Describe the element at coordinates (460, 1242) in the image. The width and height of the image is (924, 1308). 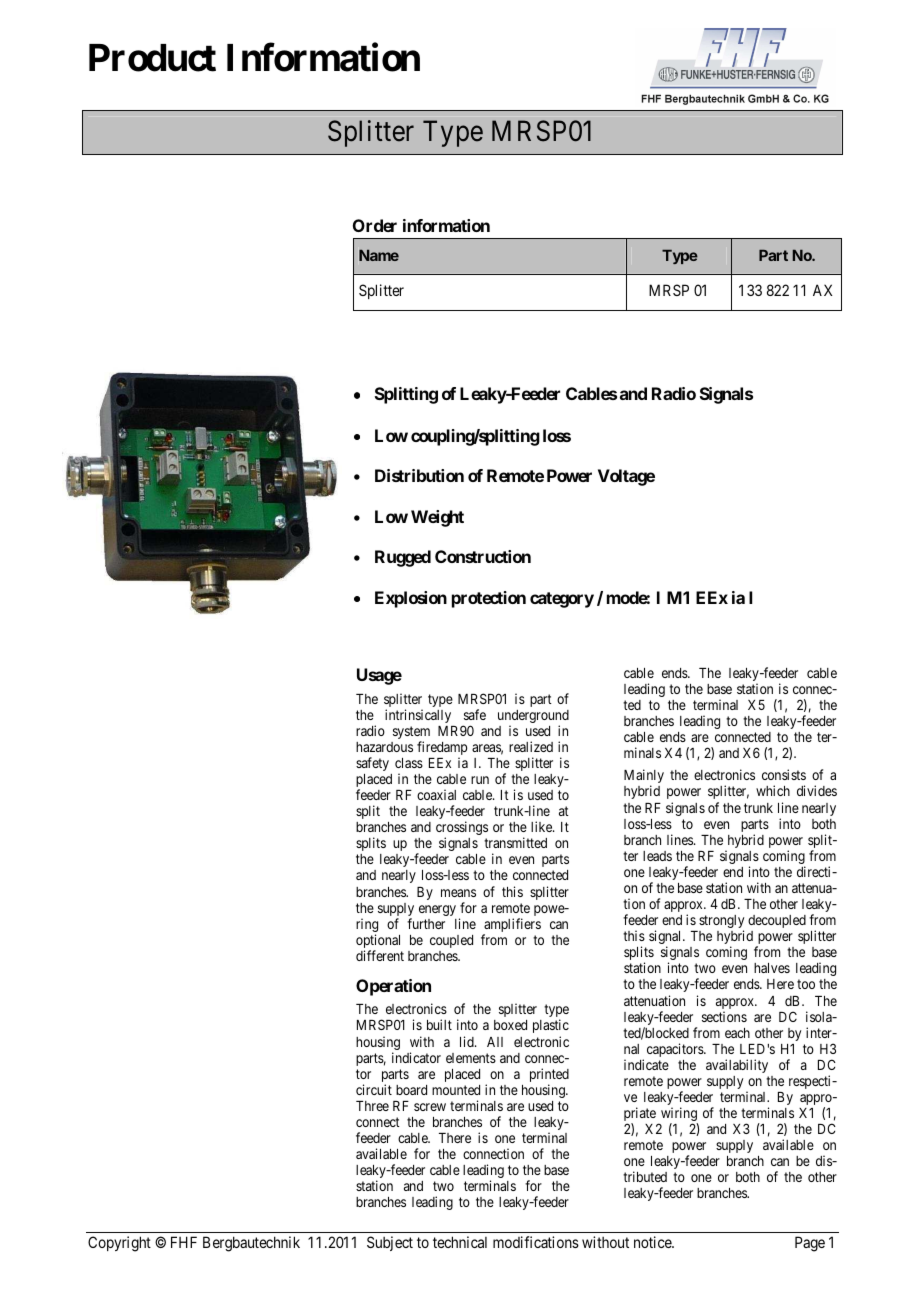
I see `technical` at that location.
